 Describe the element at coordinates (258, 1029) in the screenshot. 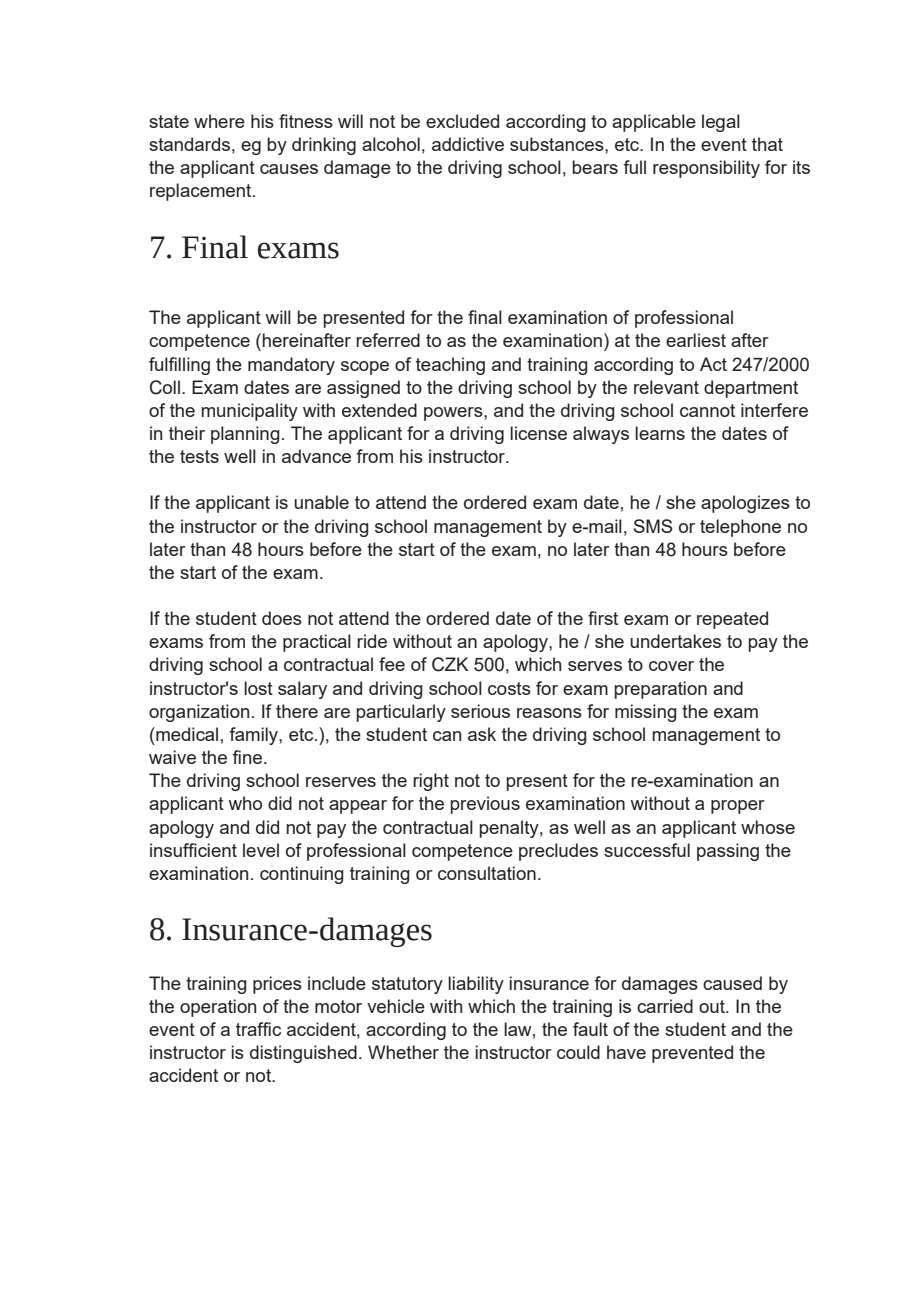

I see `traffic` at that location.
